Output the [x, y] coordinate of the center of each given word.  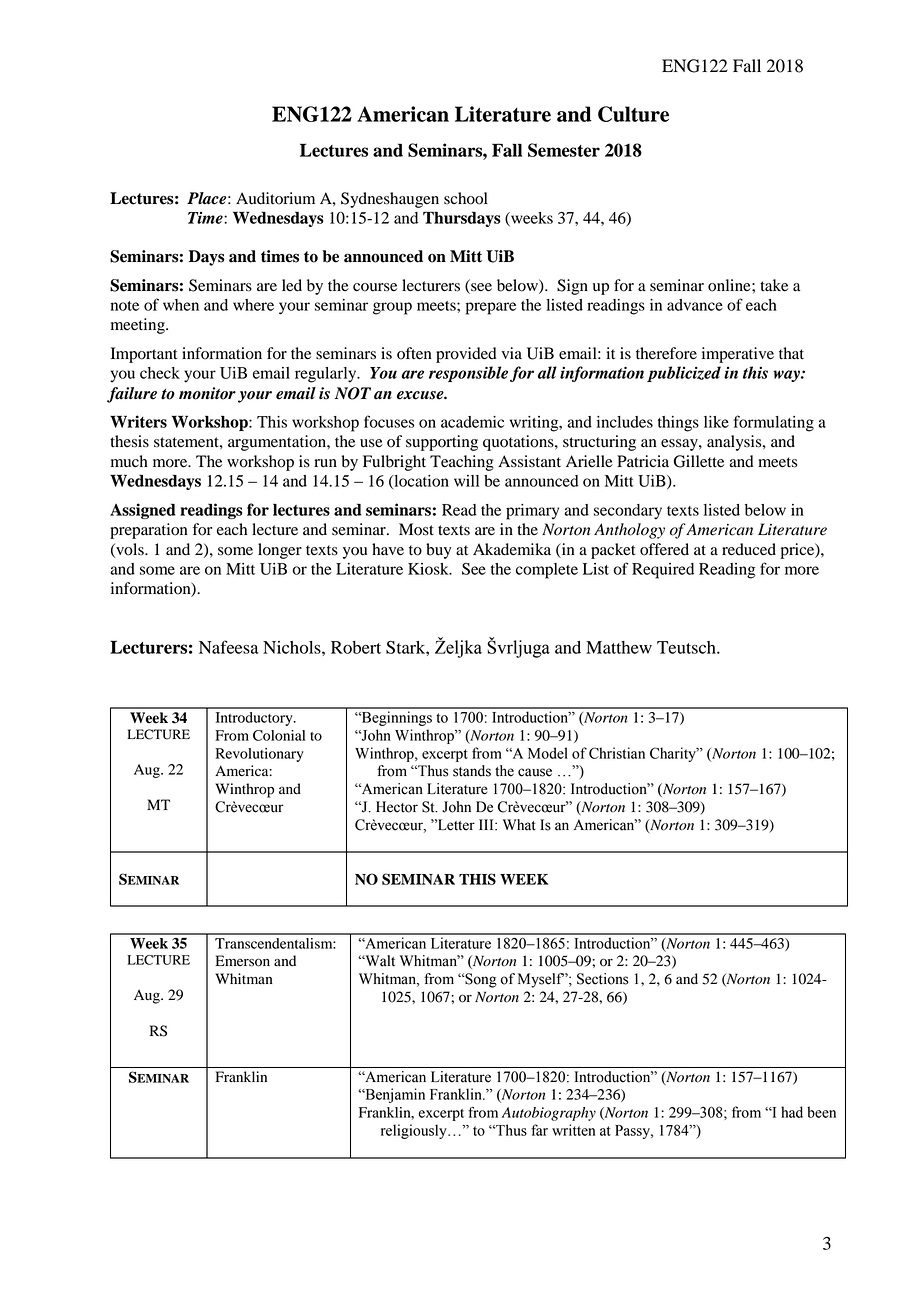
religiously [415, 1131]
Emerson [242, 961]
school [466, 198]
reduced [749, 549]
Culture [633, 114]
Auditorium [275, 198]
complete [547, 571]
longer [280, 551]
